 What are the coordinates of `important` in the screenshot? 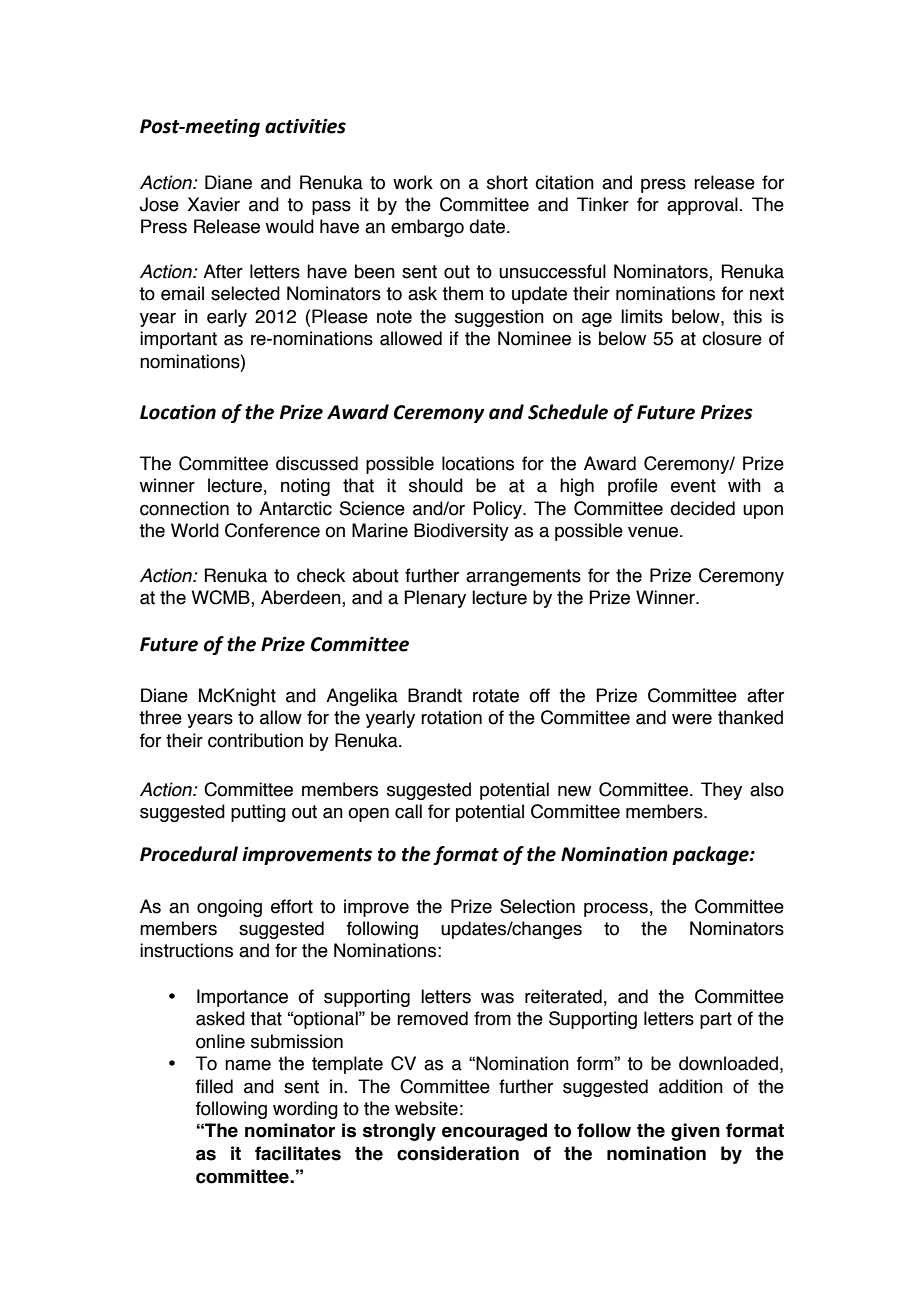 It's located at (178, 340).
